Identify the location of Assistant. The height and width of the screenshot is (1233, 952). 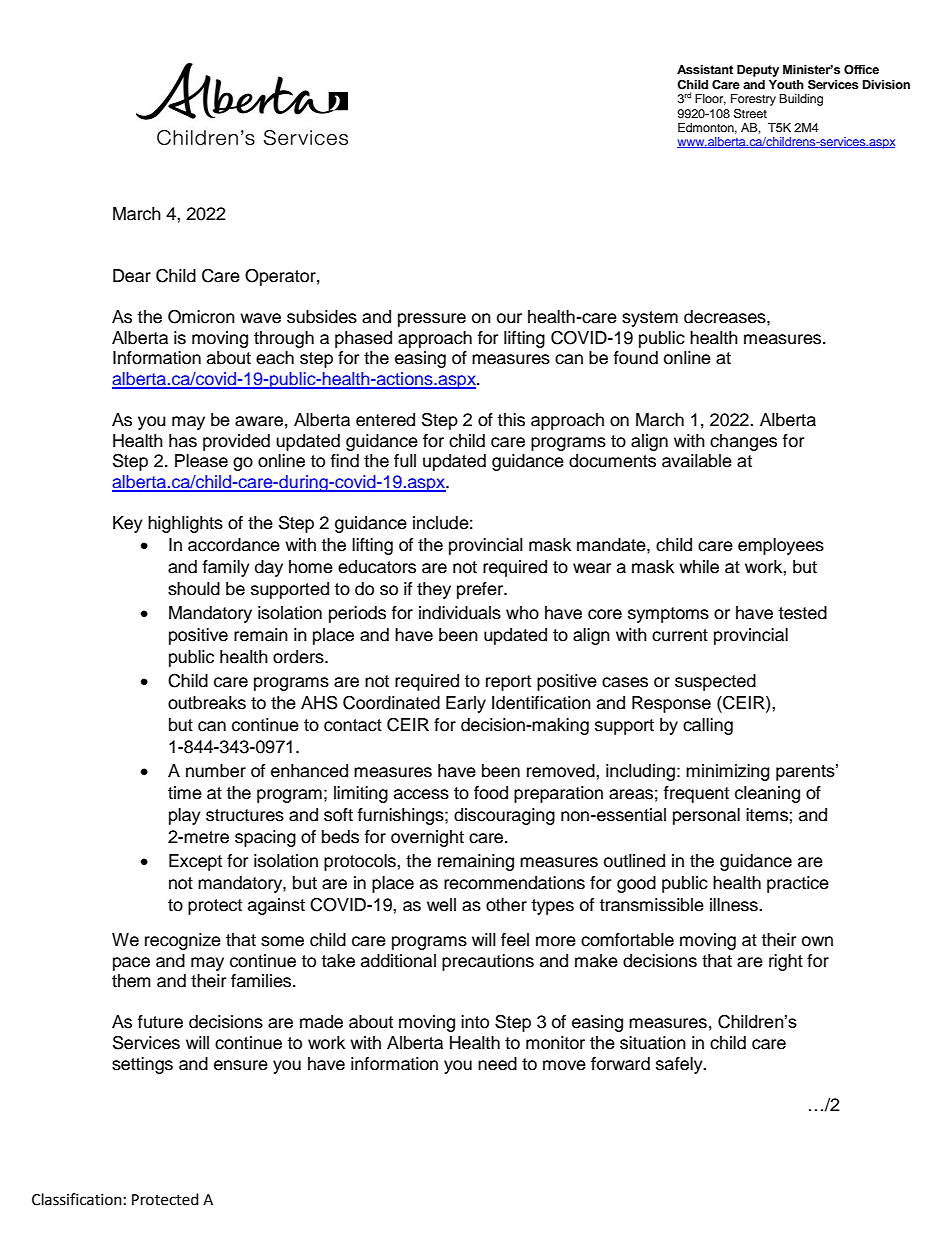
(705, 70).
